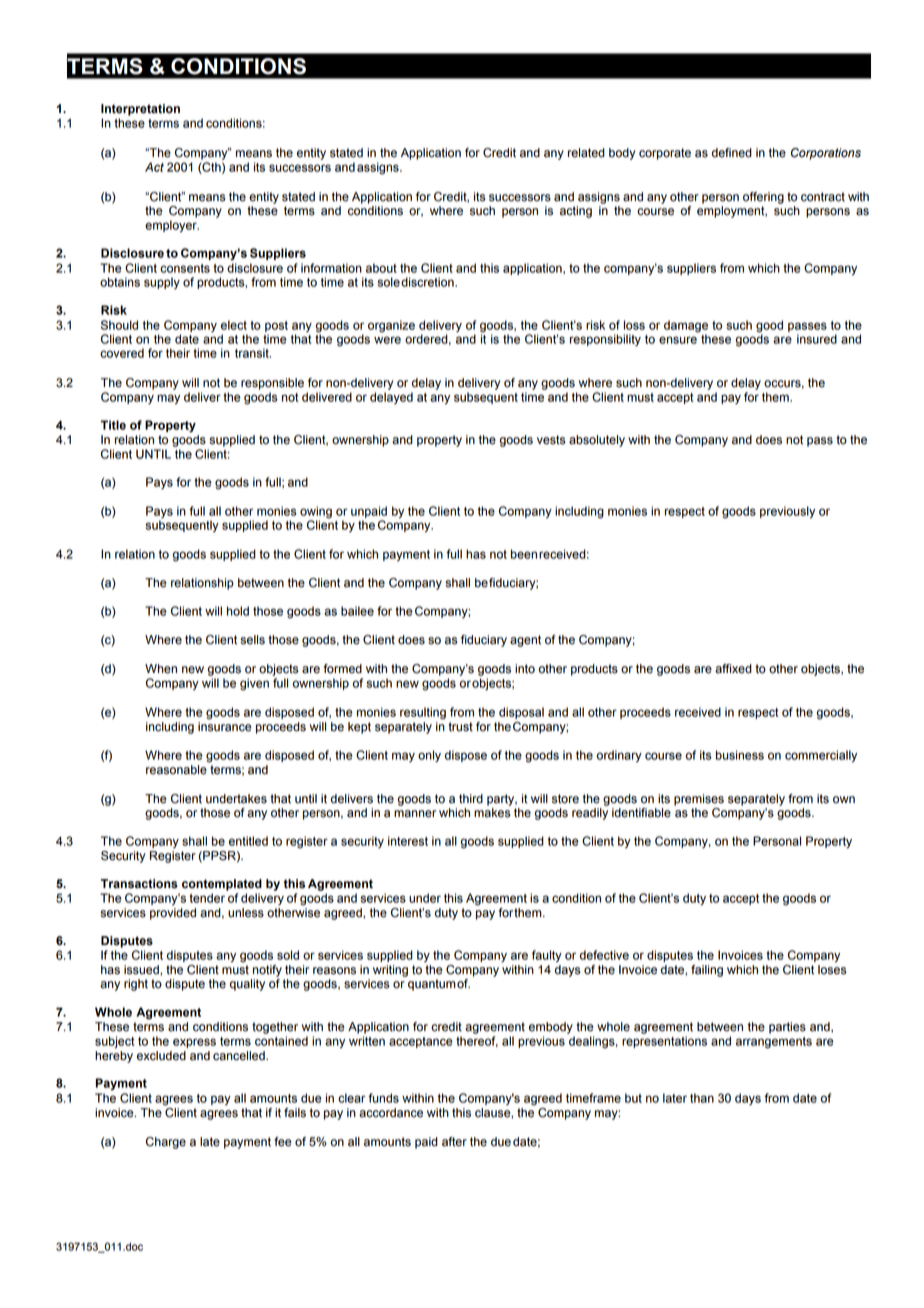 This page has height=1308, width=924. I want to click on after, so click(454, 1142).
